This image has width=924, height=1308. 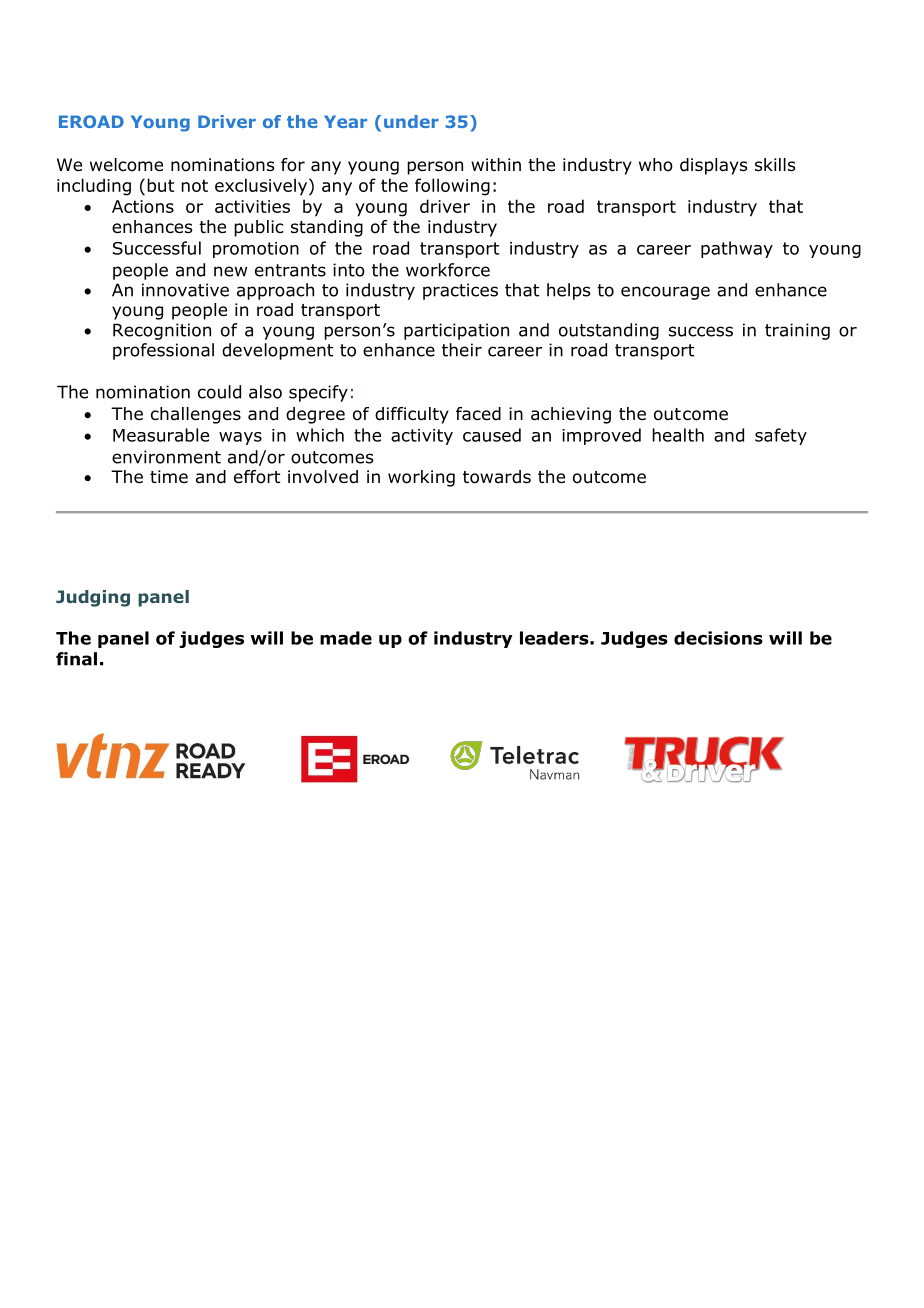 What do you see at coordinates (714, 166) in the image?
I see `displays` at bounding box center [714, 166].
